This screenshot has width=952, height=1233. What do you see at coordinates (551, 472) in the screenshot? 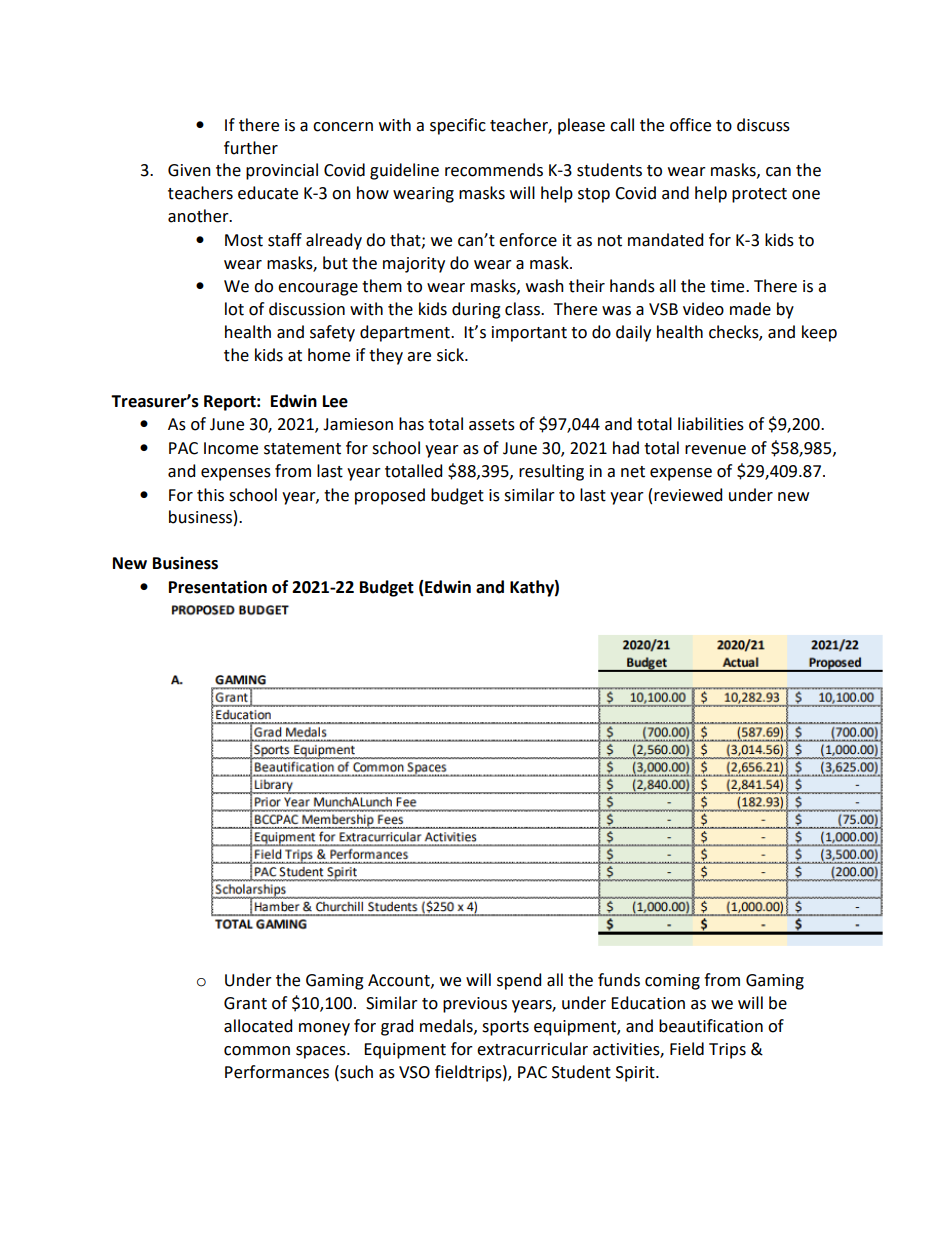
I see `resulting` at bounding box center [551, 472].
